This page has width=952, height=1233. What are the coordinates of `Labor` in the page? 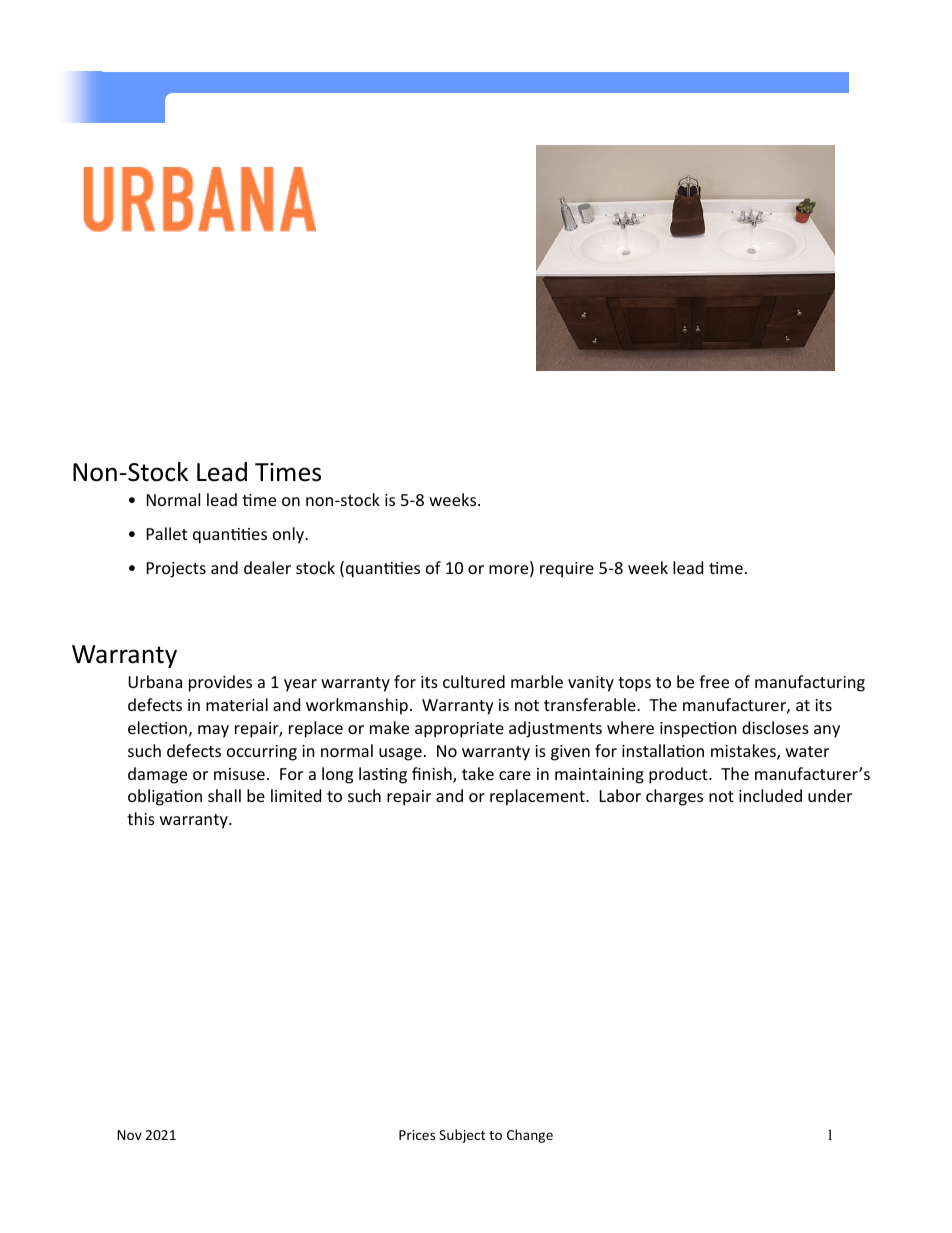 It's located at (620, 795).
